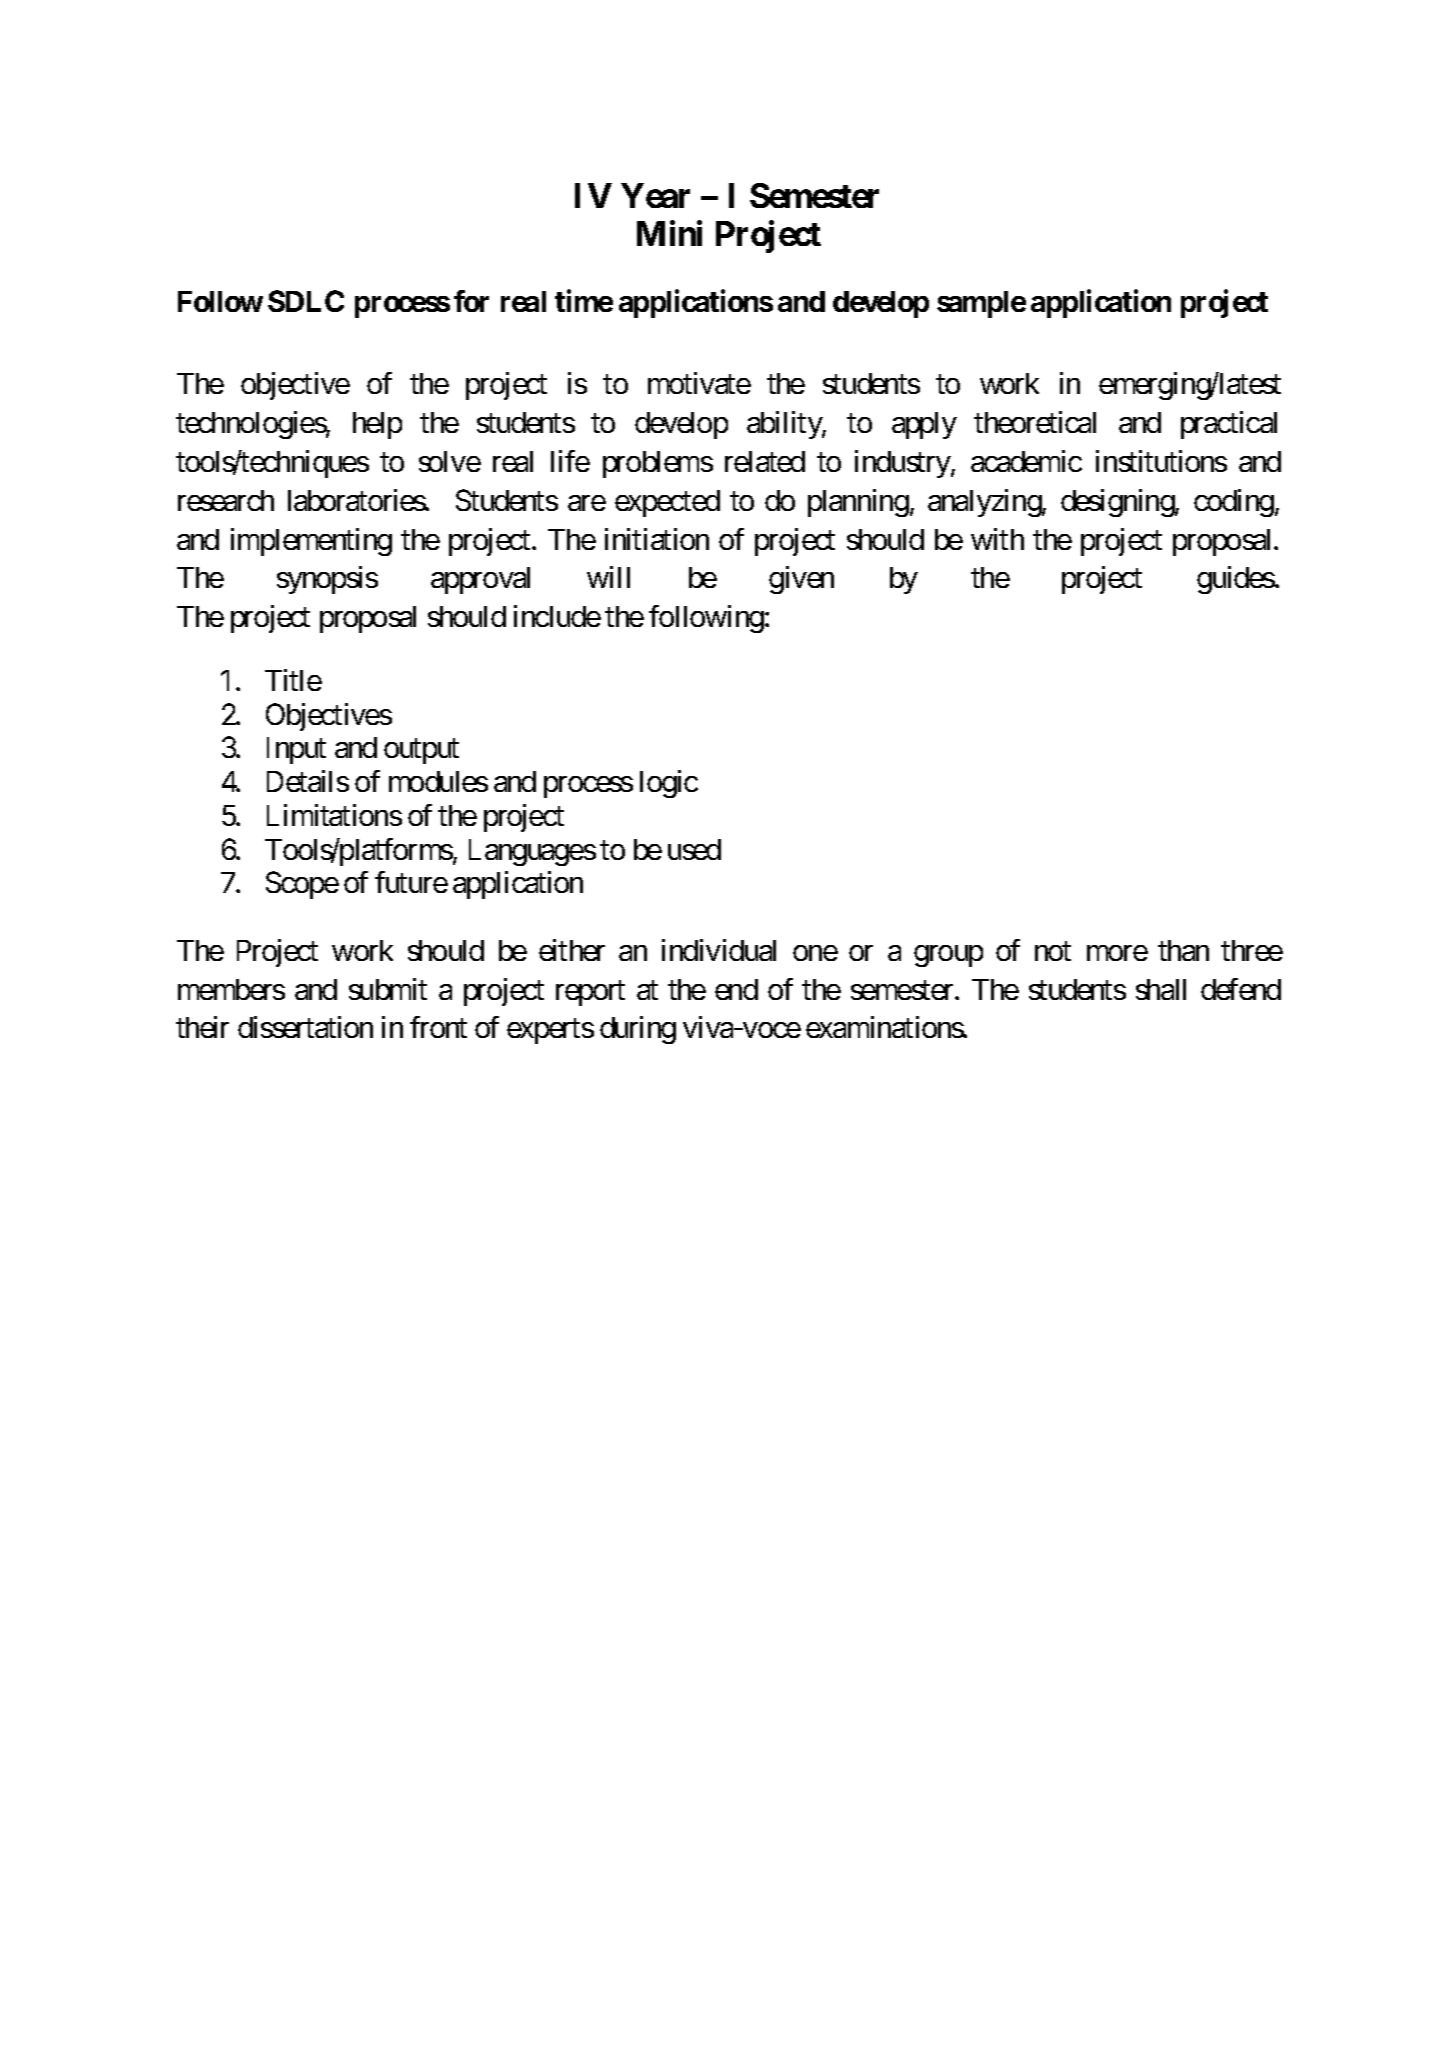 Image resolution: width=1456 pixels, height=2061 pixels. I want to click on Year, so click(655, 195).
